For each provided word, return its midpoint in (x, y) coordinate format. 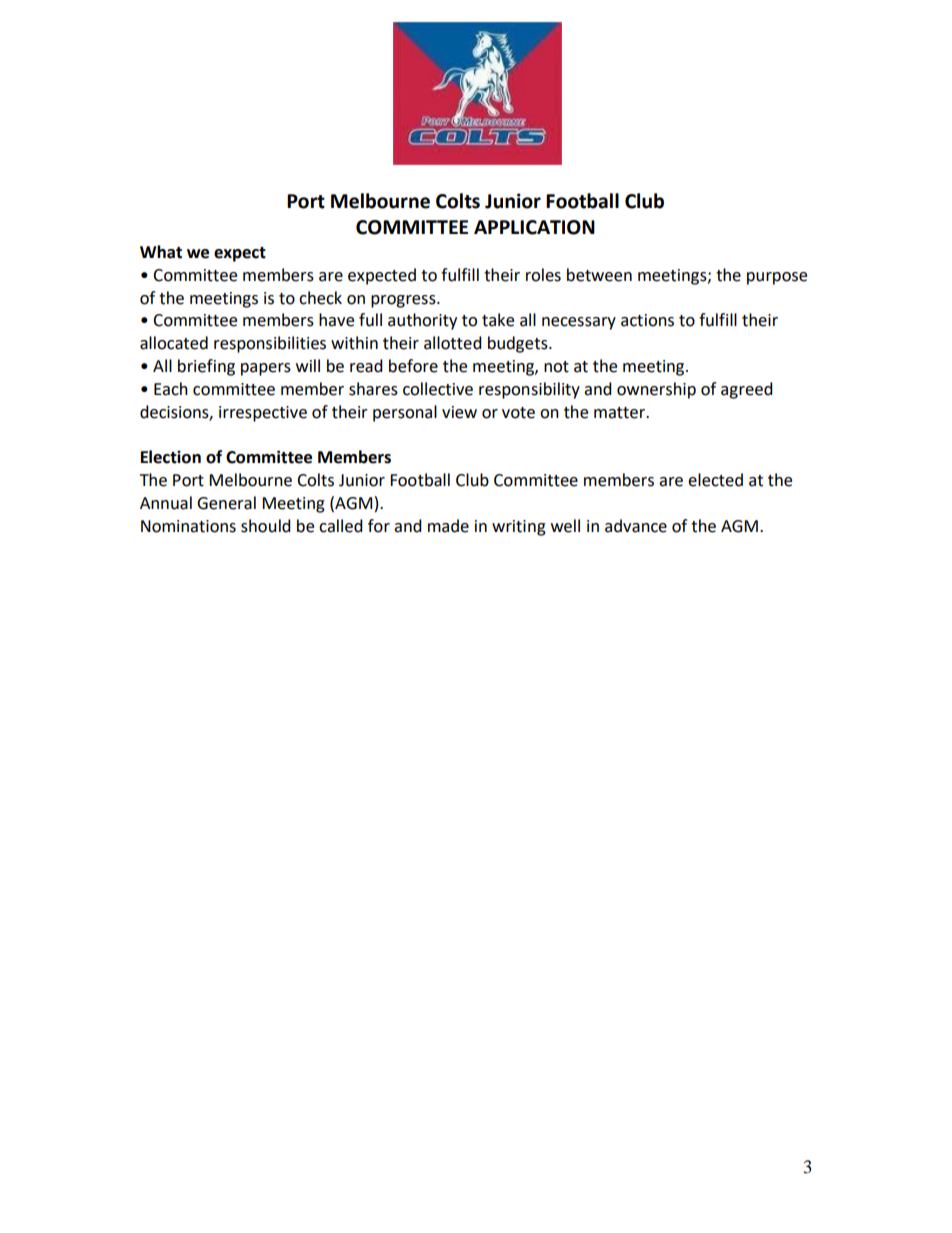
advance (636, 526)
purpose (777, 278)
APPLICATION (534, 227)
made (448, 526)
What (161, 252)
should (266, 526)
